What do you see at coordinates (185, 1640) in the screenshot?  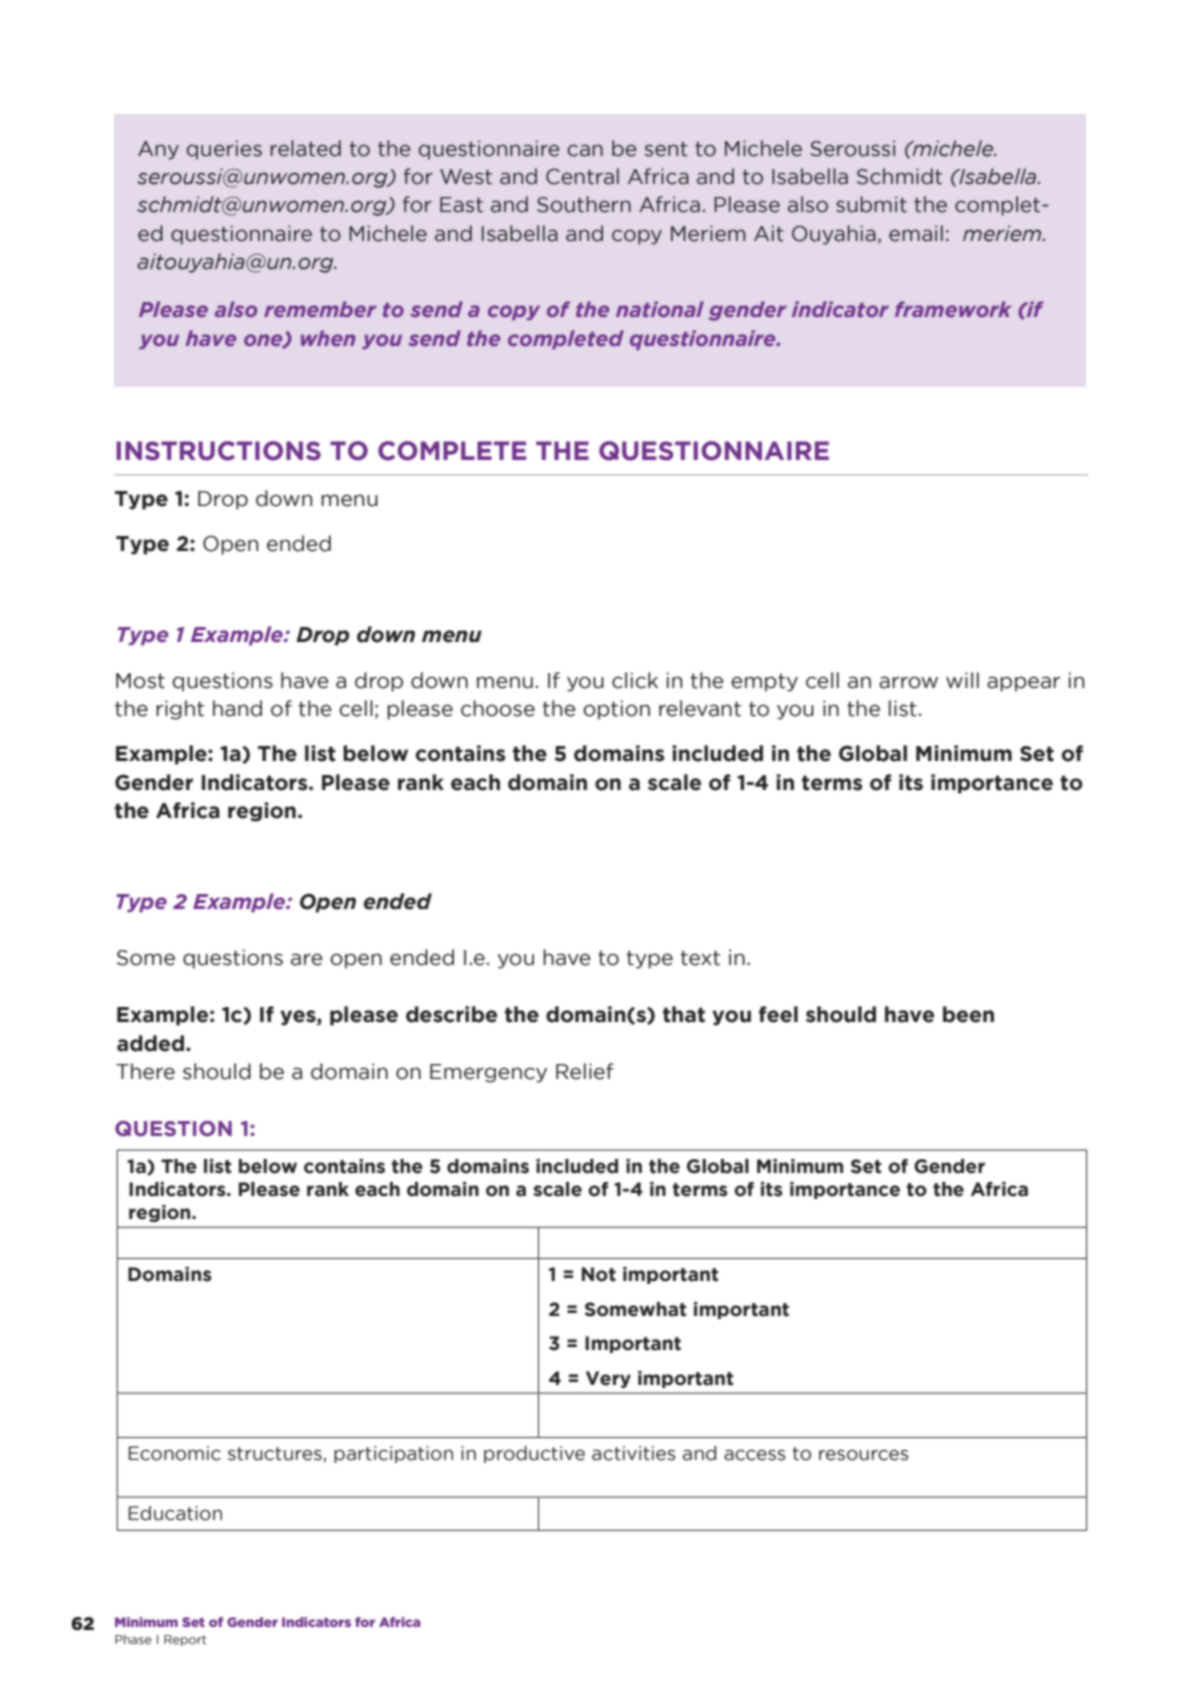 I see `Report` at bounding box center [185, 1640].
